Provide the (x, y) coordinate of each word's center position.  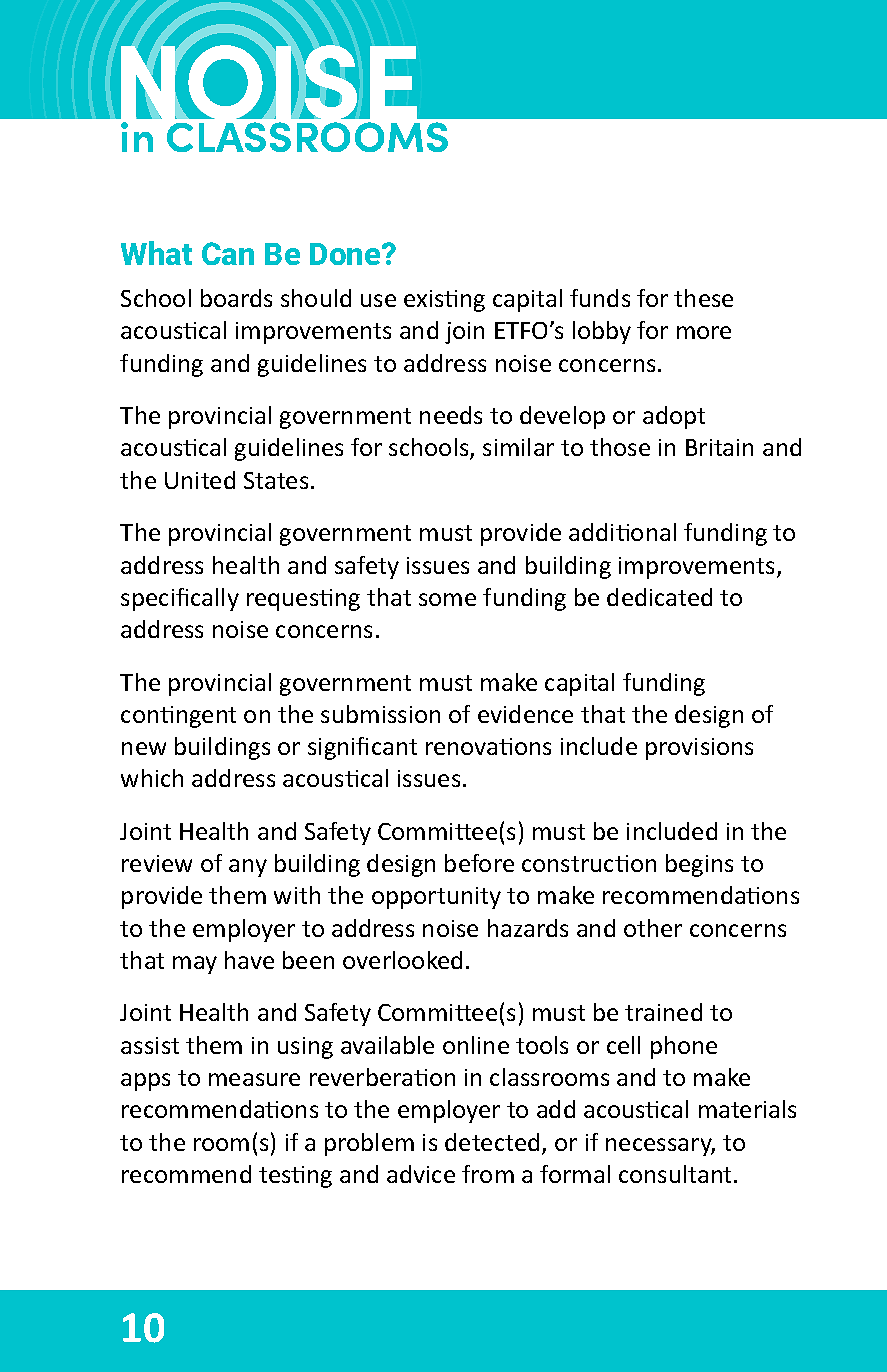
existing (444, 301)
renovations (488, 746)
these (703, 298)
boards (236, 298)
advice (421, 1174)
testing (295, 1177)
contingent (178, 717)
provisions (699, 749)
